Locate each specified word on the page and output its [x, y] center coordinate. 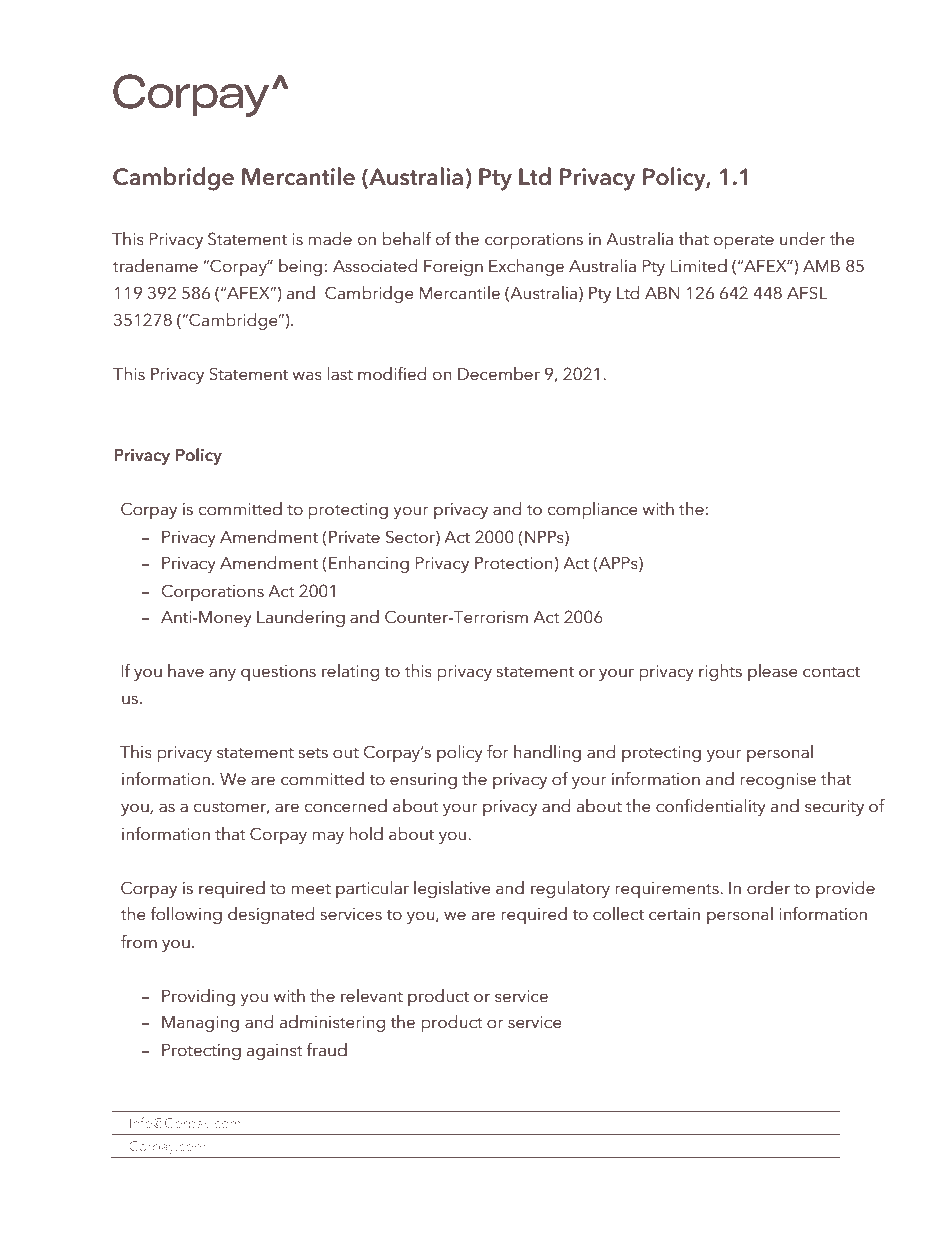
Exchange [526, 267]
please [773, 672]
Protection [514, 563]
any [222, 674]
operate [744, 242]
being [300, 267]
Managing [200, 1024]
